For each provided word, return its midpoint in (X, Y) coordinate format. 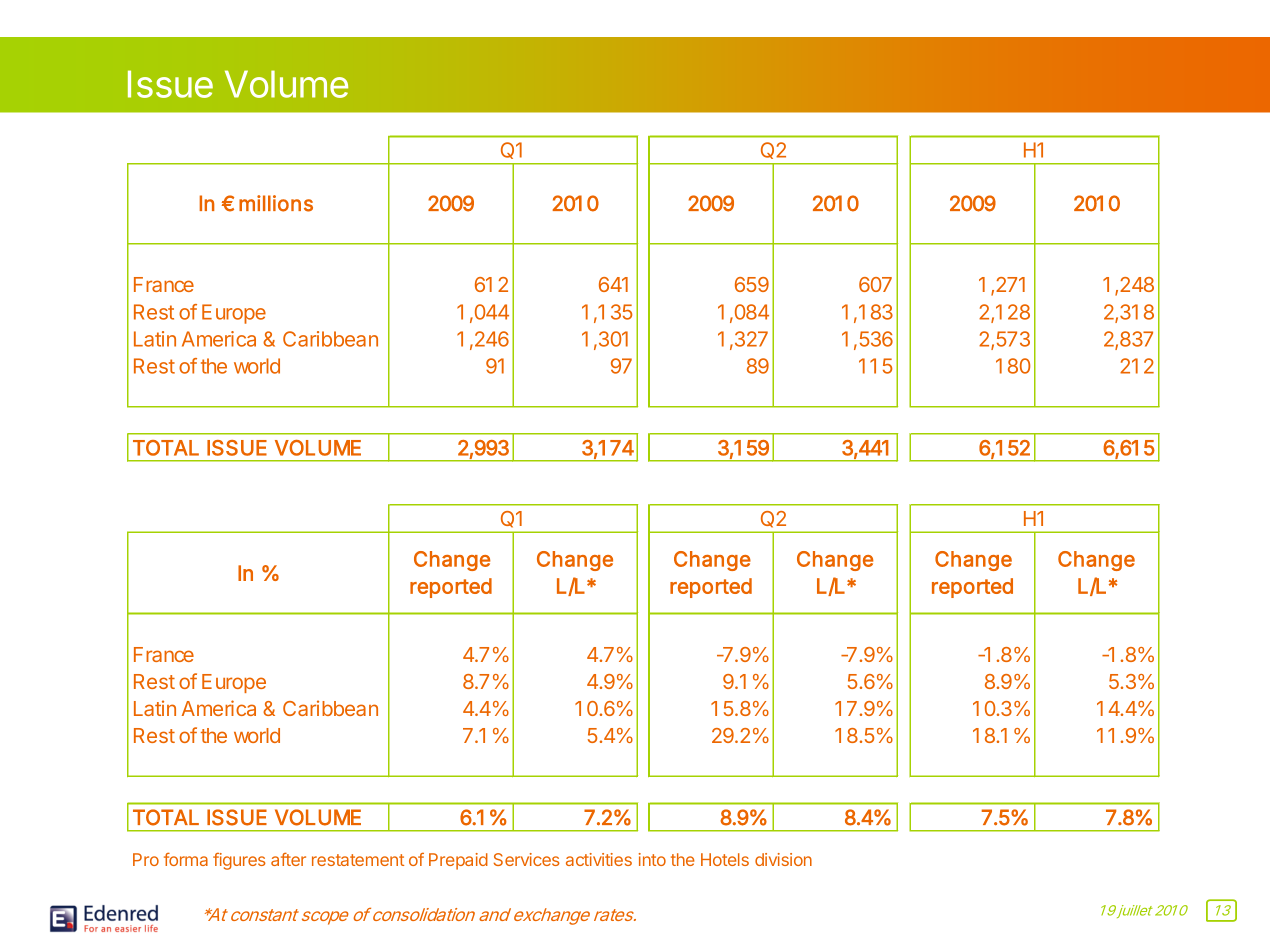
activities (599, 859)
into (652, 859)
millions (276, 203)
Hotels (725, 859)
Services (527, 859)
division (783, 859)
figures (239, 861)
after (288, 859)
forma (186, 859)
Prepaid (458, 861)
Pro (146, 859)
